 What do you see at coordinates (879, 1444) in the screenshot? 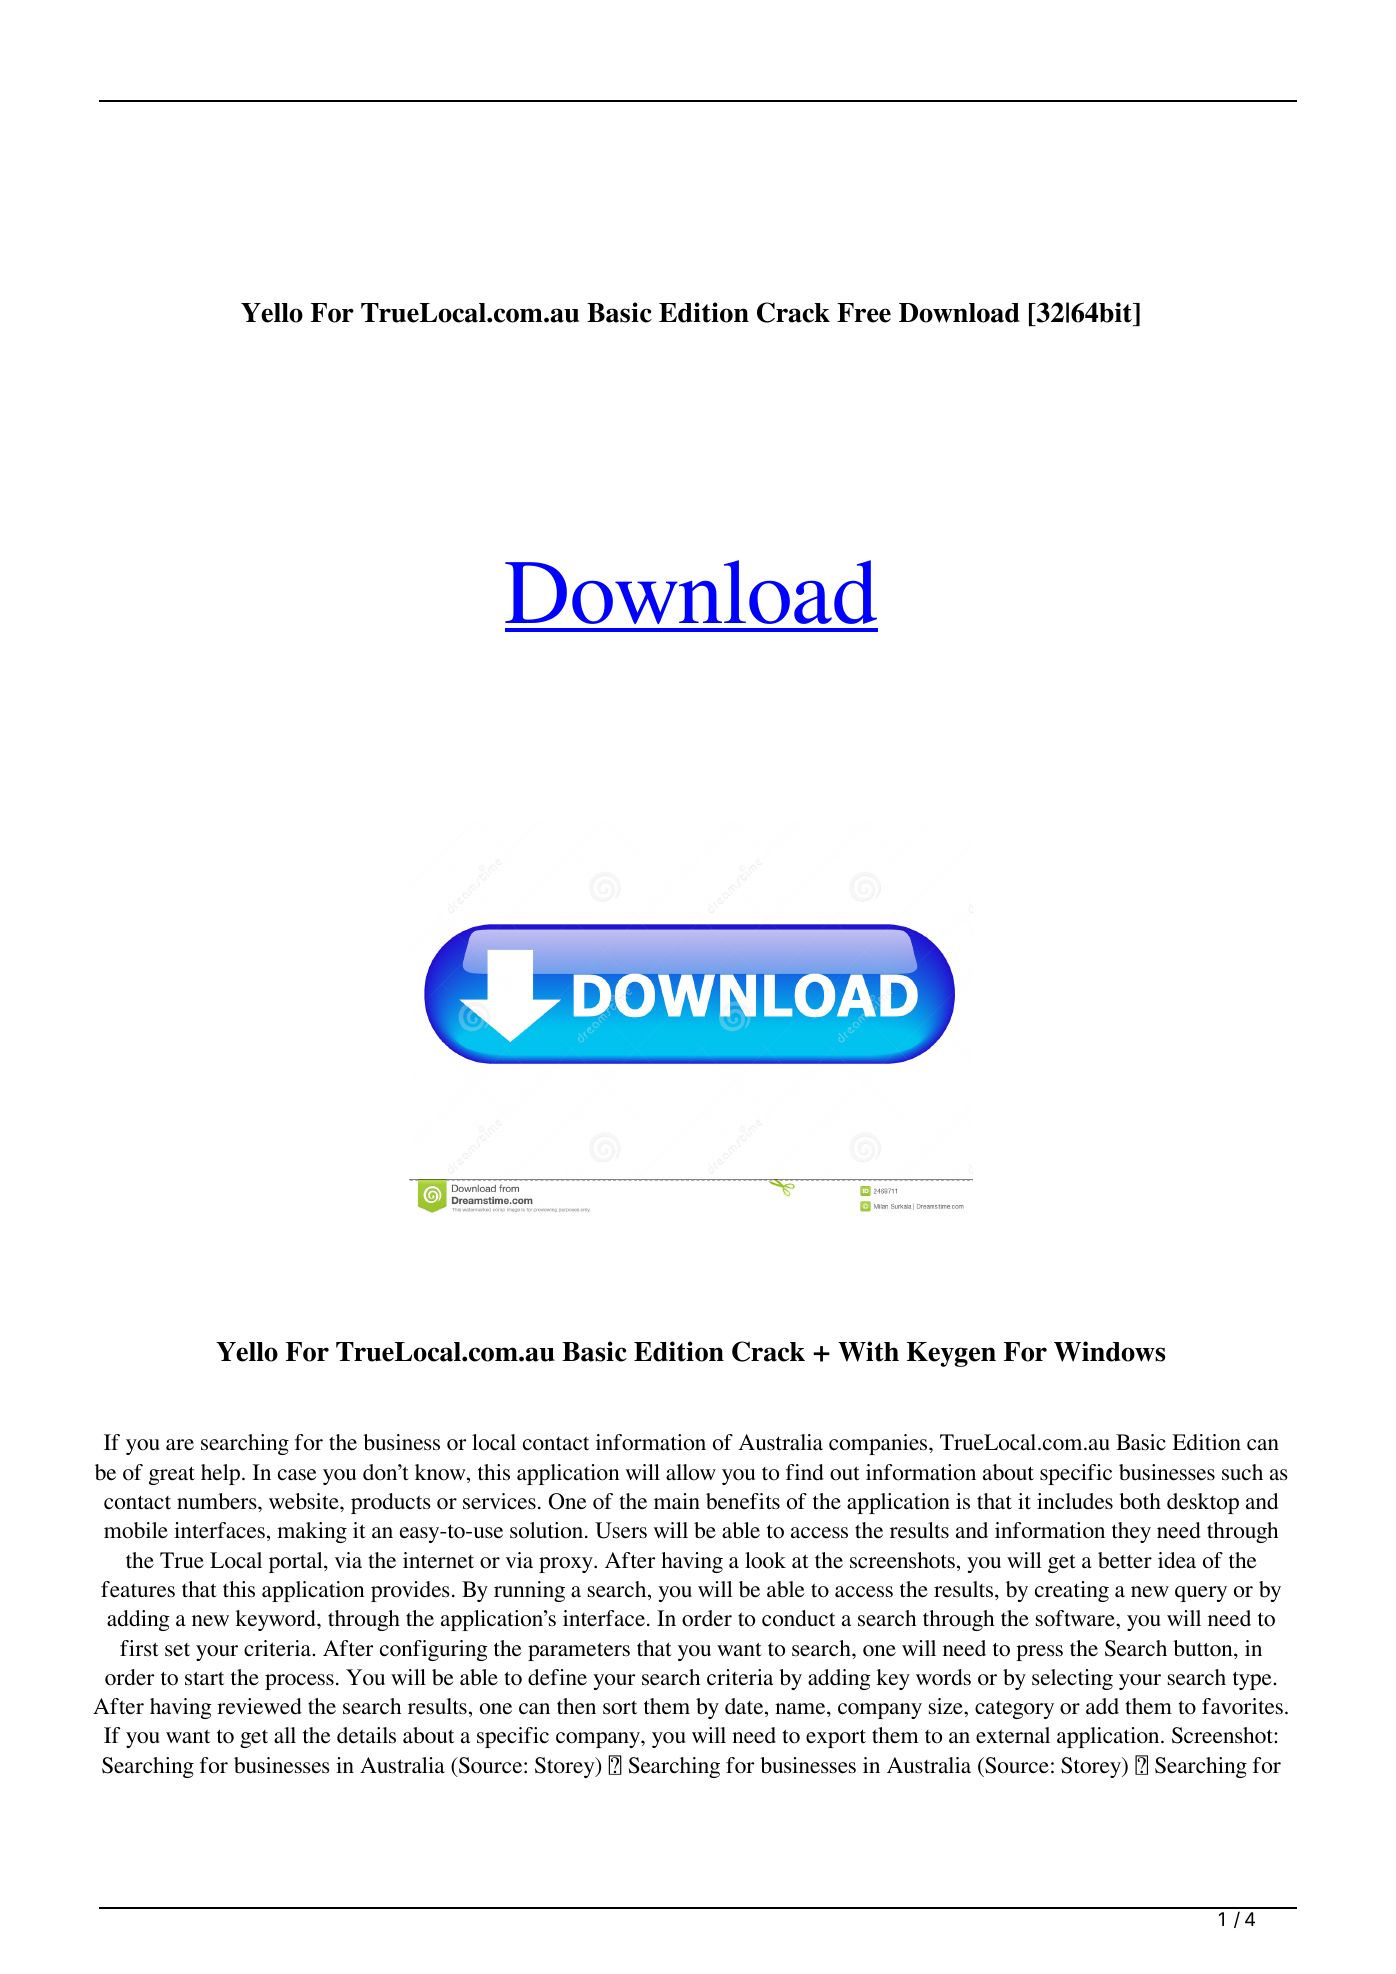
I see `companies` at bounding box center [879, 1444].
